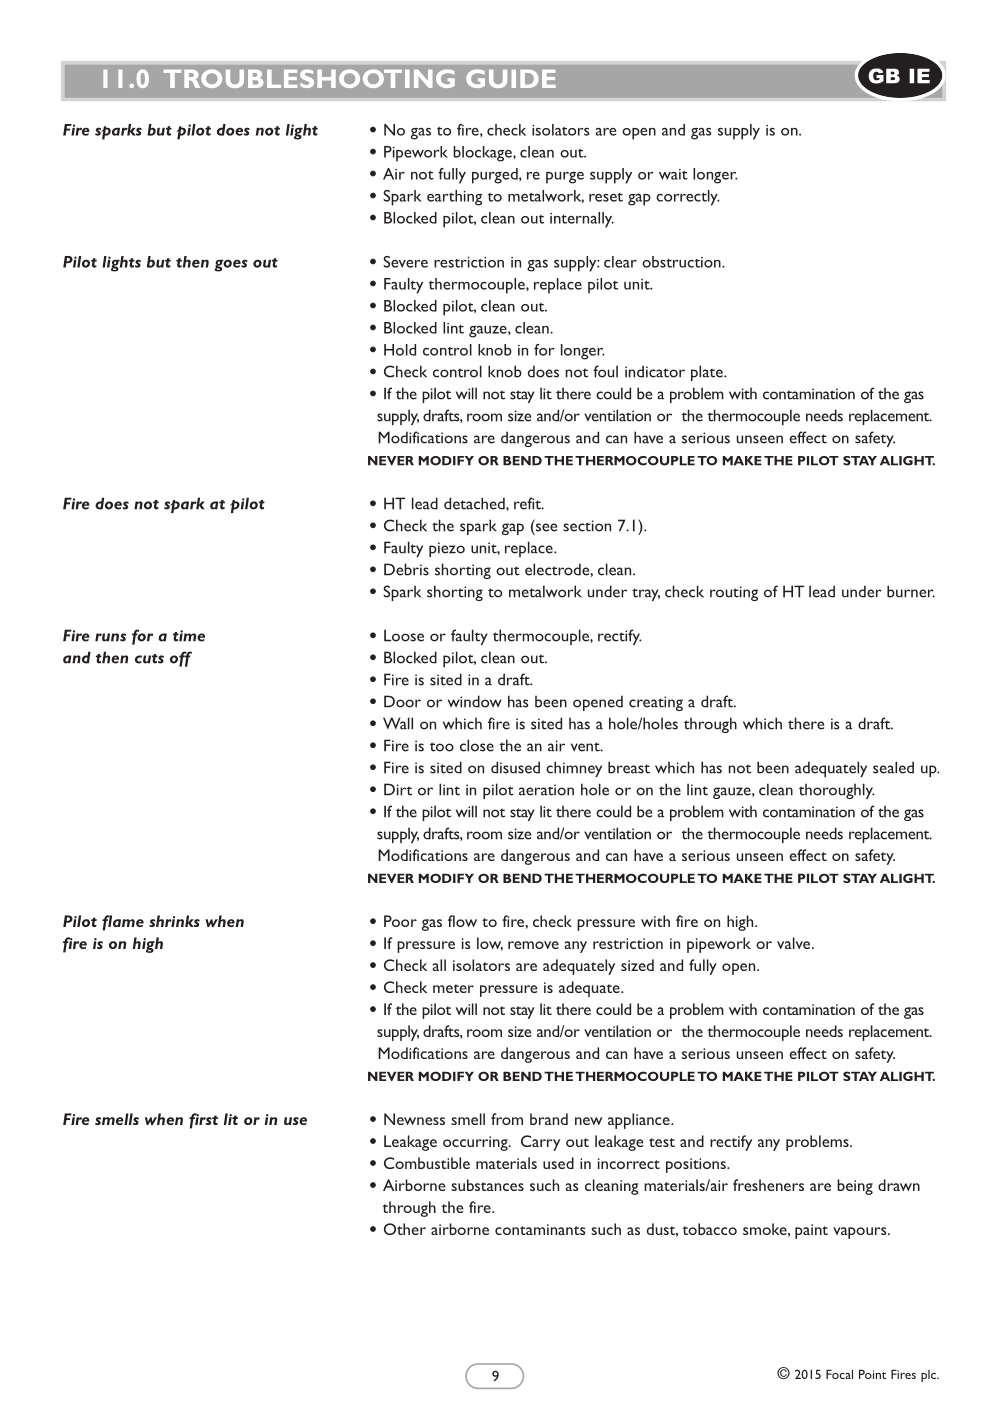  What do you see at coordinates (309, 78) in the screenshot?
I see `TROUBLESHOOTING` at bounding box center [309, 78].
